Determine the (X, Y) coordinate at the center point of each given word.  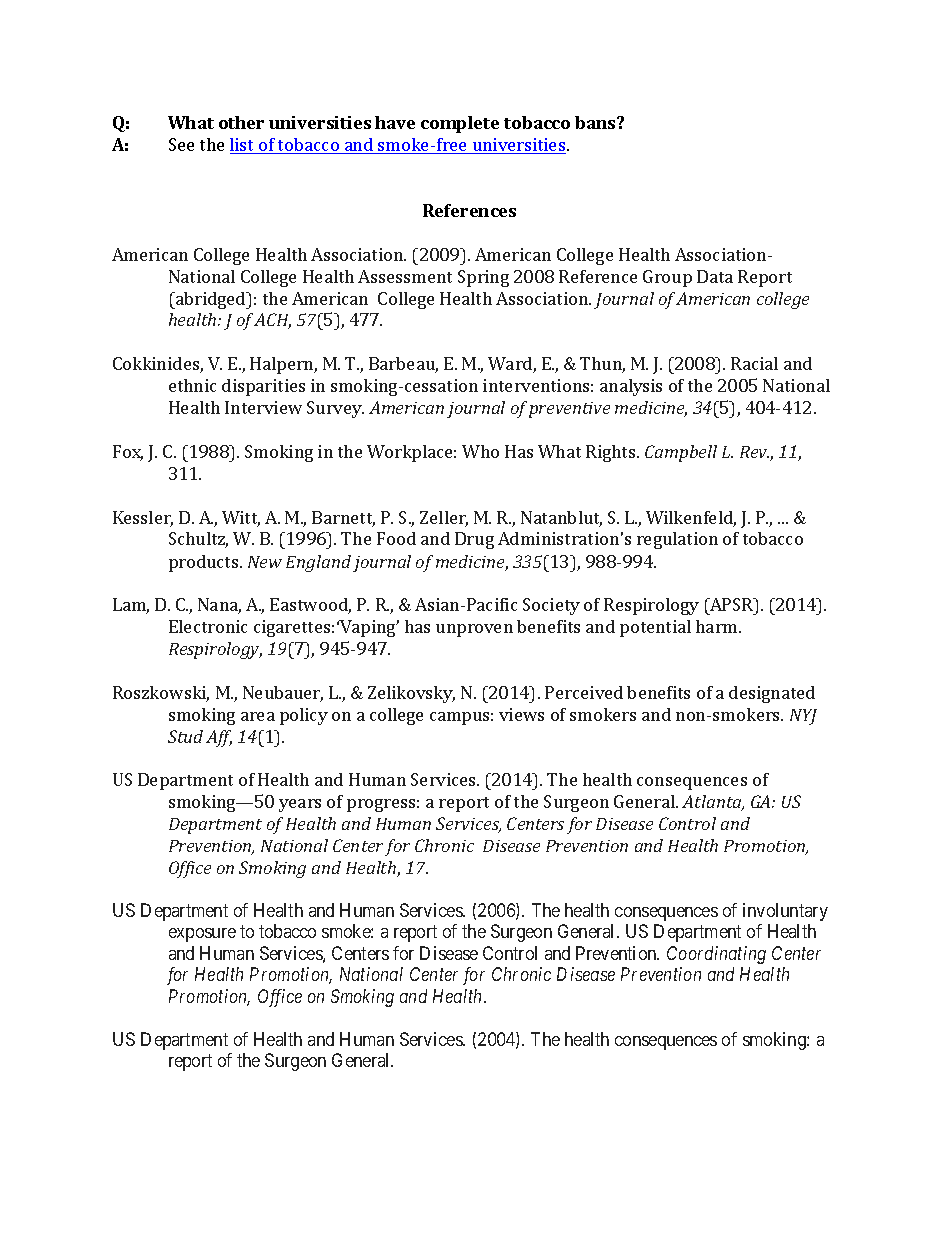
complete (460, 124)
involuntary (785, 912)
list (243, 146)
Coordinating (716, 955)
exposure (202, 935)
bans (596, 122)
